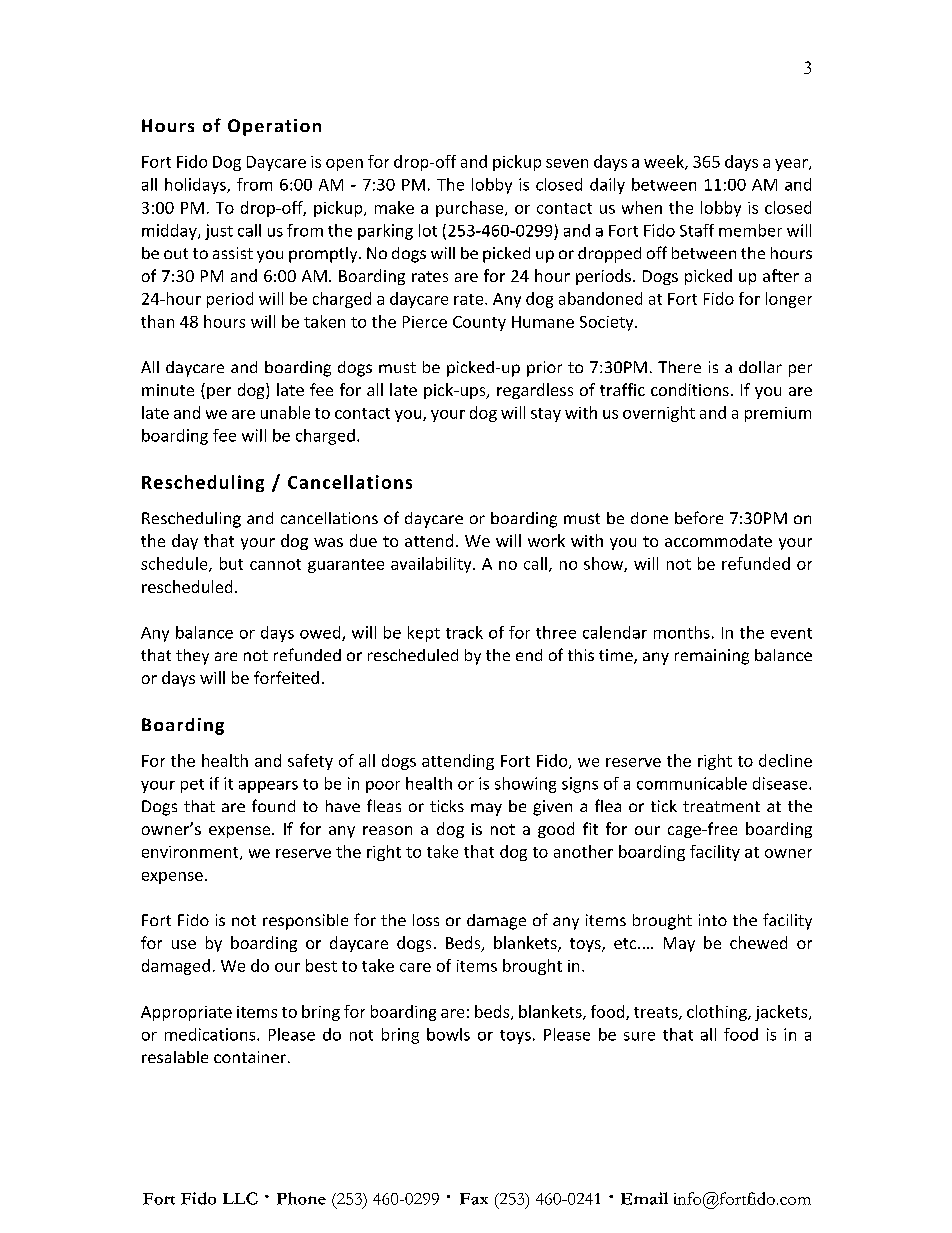  What do you see at coordinates (718, 540) in the screenshot?
I see `accommodate` at bounding box center [718, 540].
